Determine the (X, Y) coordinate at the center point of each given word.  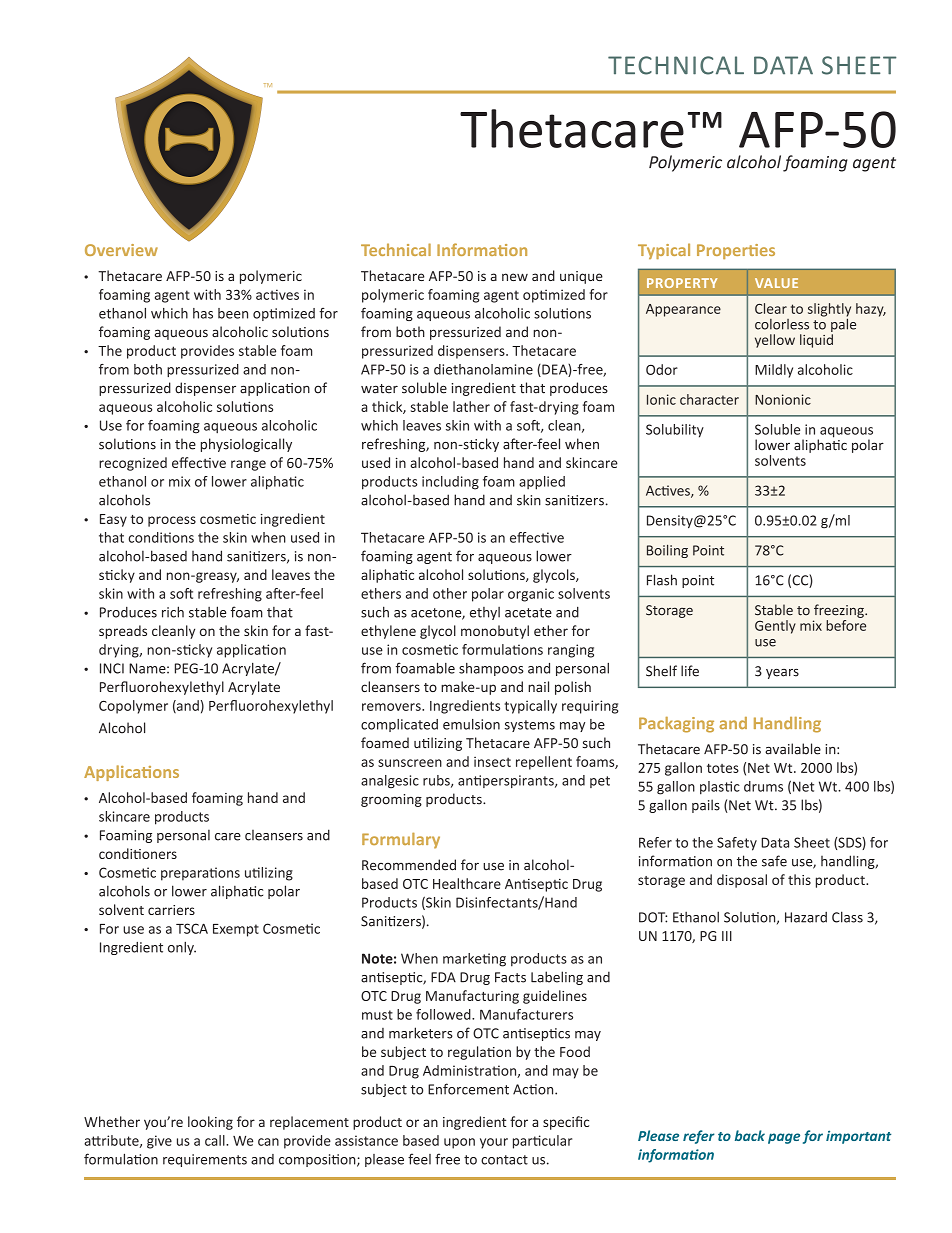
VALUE (776, 283)
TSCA (192, 928)
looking (210, 1123)
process (172, 521)
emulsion (471, 724)
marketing (474, 960)
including (450, 483)
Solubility (675, 431)
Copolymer (133, 707)
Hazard (806, 917)
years (782, 674)
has (203, 313)
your (494, 1143)
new (515, 277)
